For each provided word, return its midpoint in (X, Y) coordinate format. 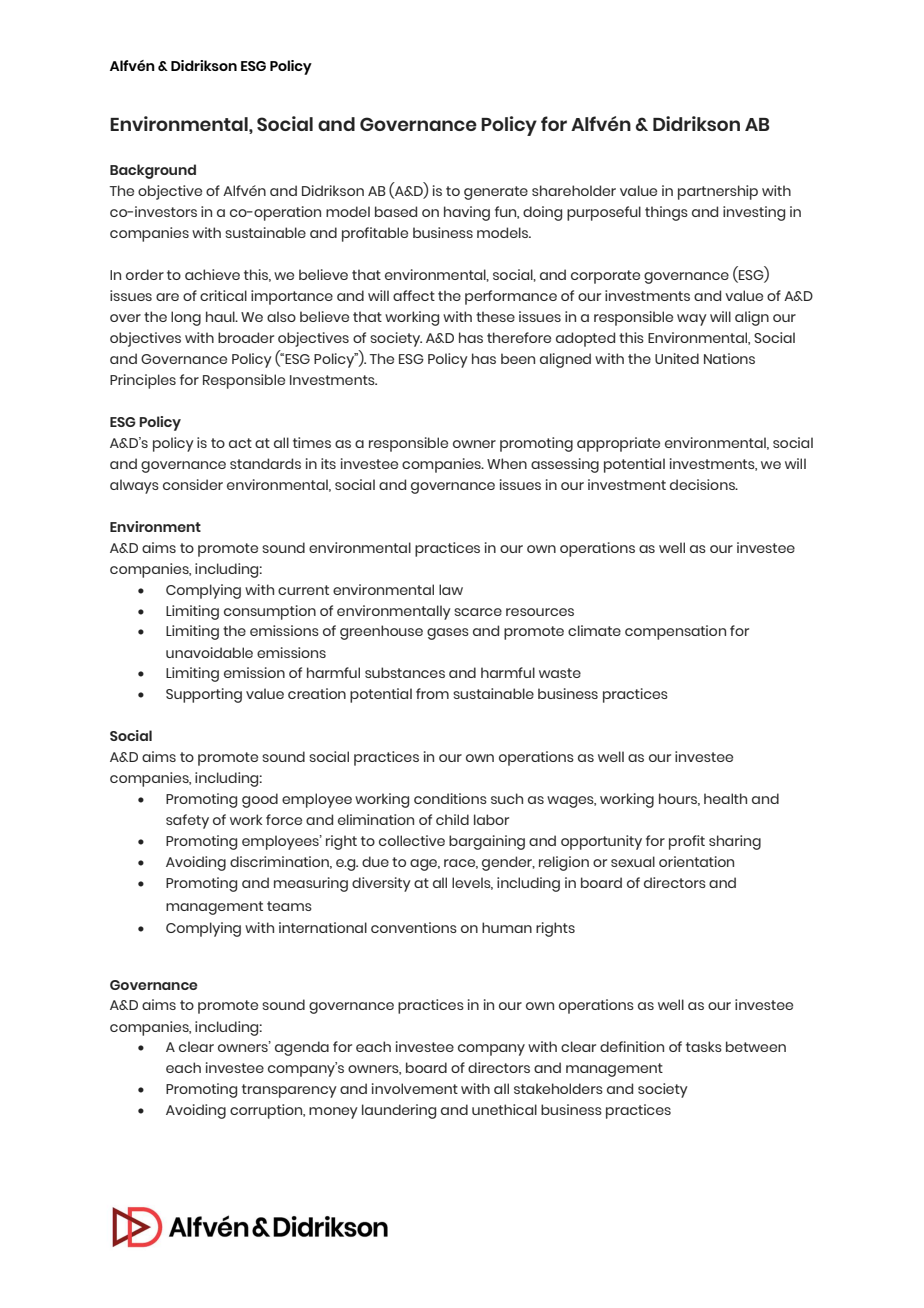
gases (448, 634)
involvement (415, 1088)
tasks (704, 1046)
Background (153, 171)
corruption (267, 1111)
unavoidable (209, 652)
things (666, 213)
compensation (675, 632)
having (467, 213)
